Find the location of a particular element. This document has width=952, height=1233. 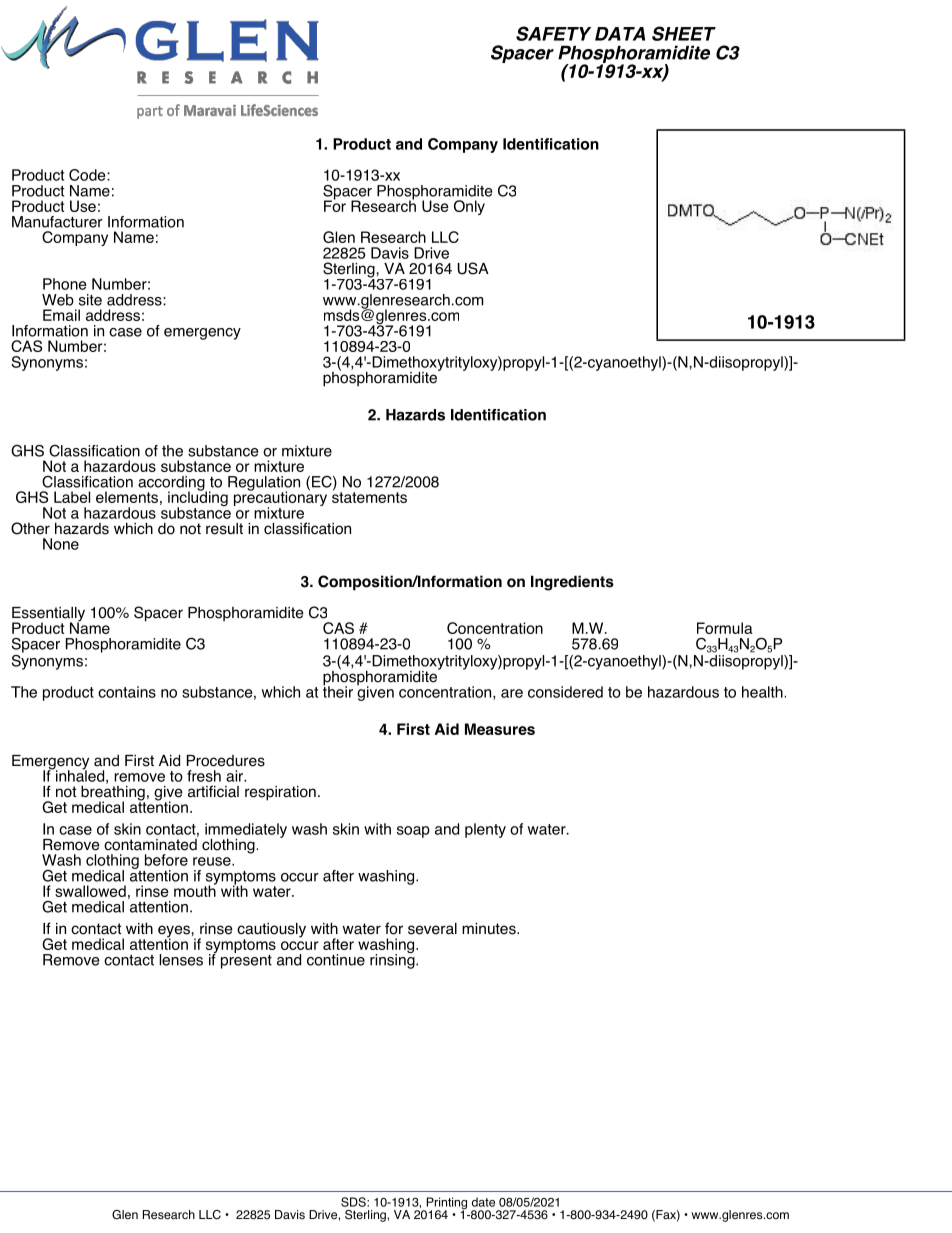

Formula is located at coordinates (725, 628).
